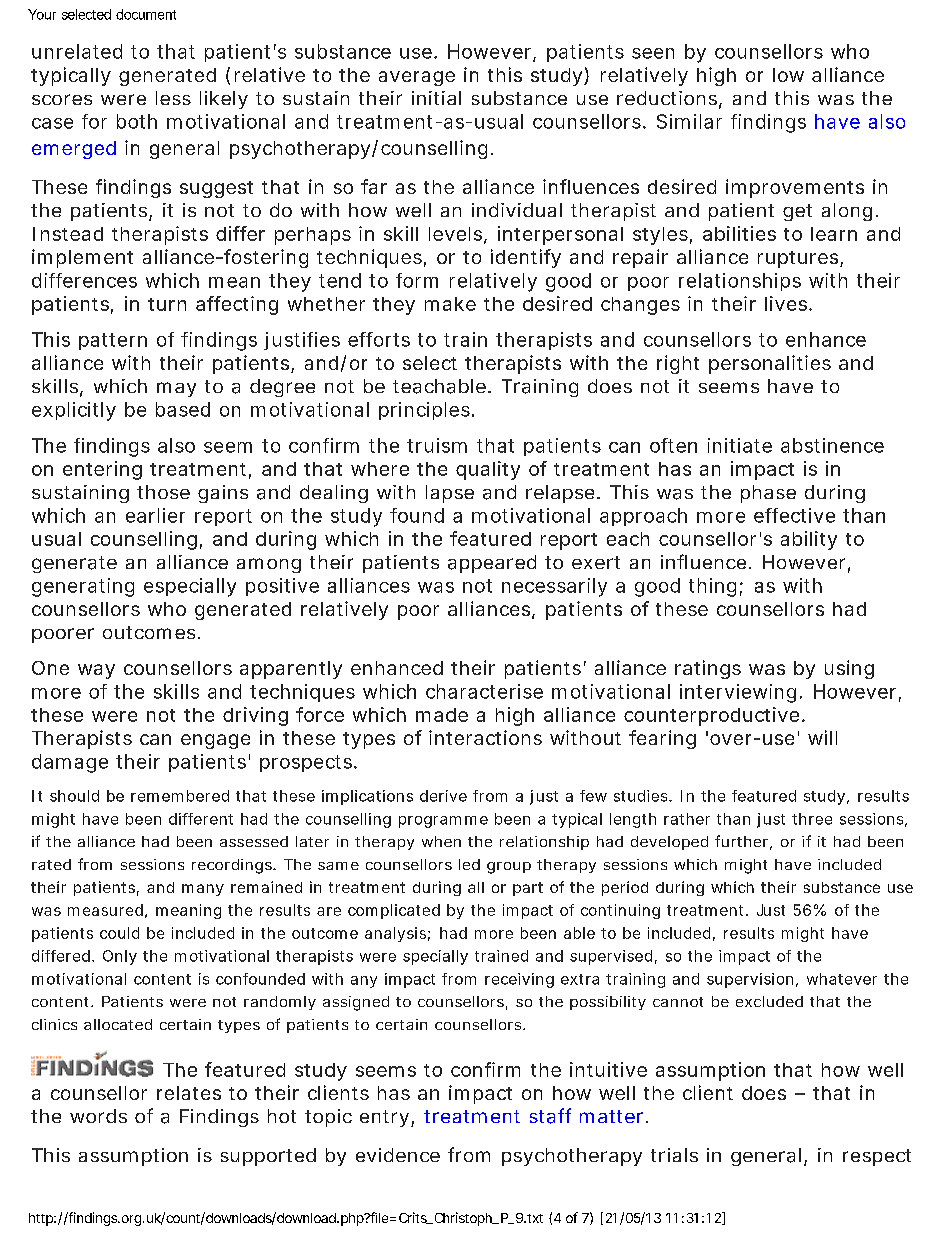  Describe the element at coordinates (384, 1118) in the screenshot. I see `entry` at that location.
